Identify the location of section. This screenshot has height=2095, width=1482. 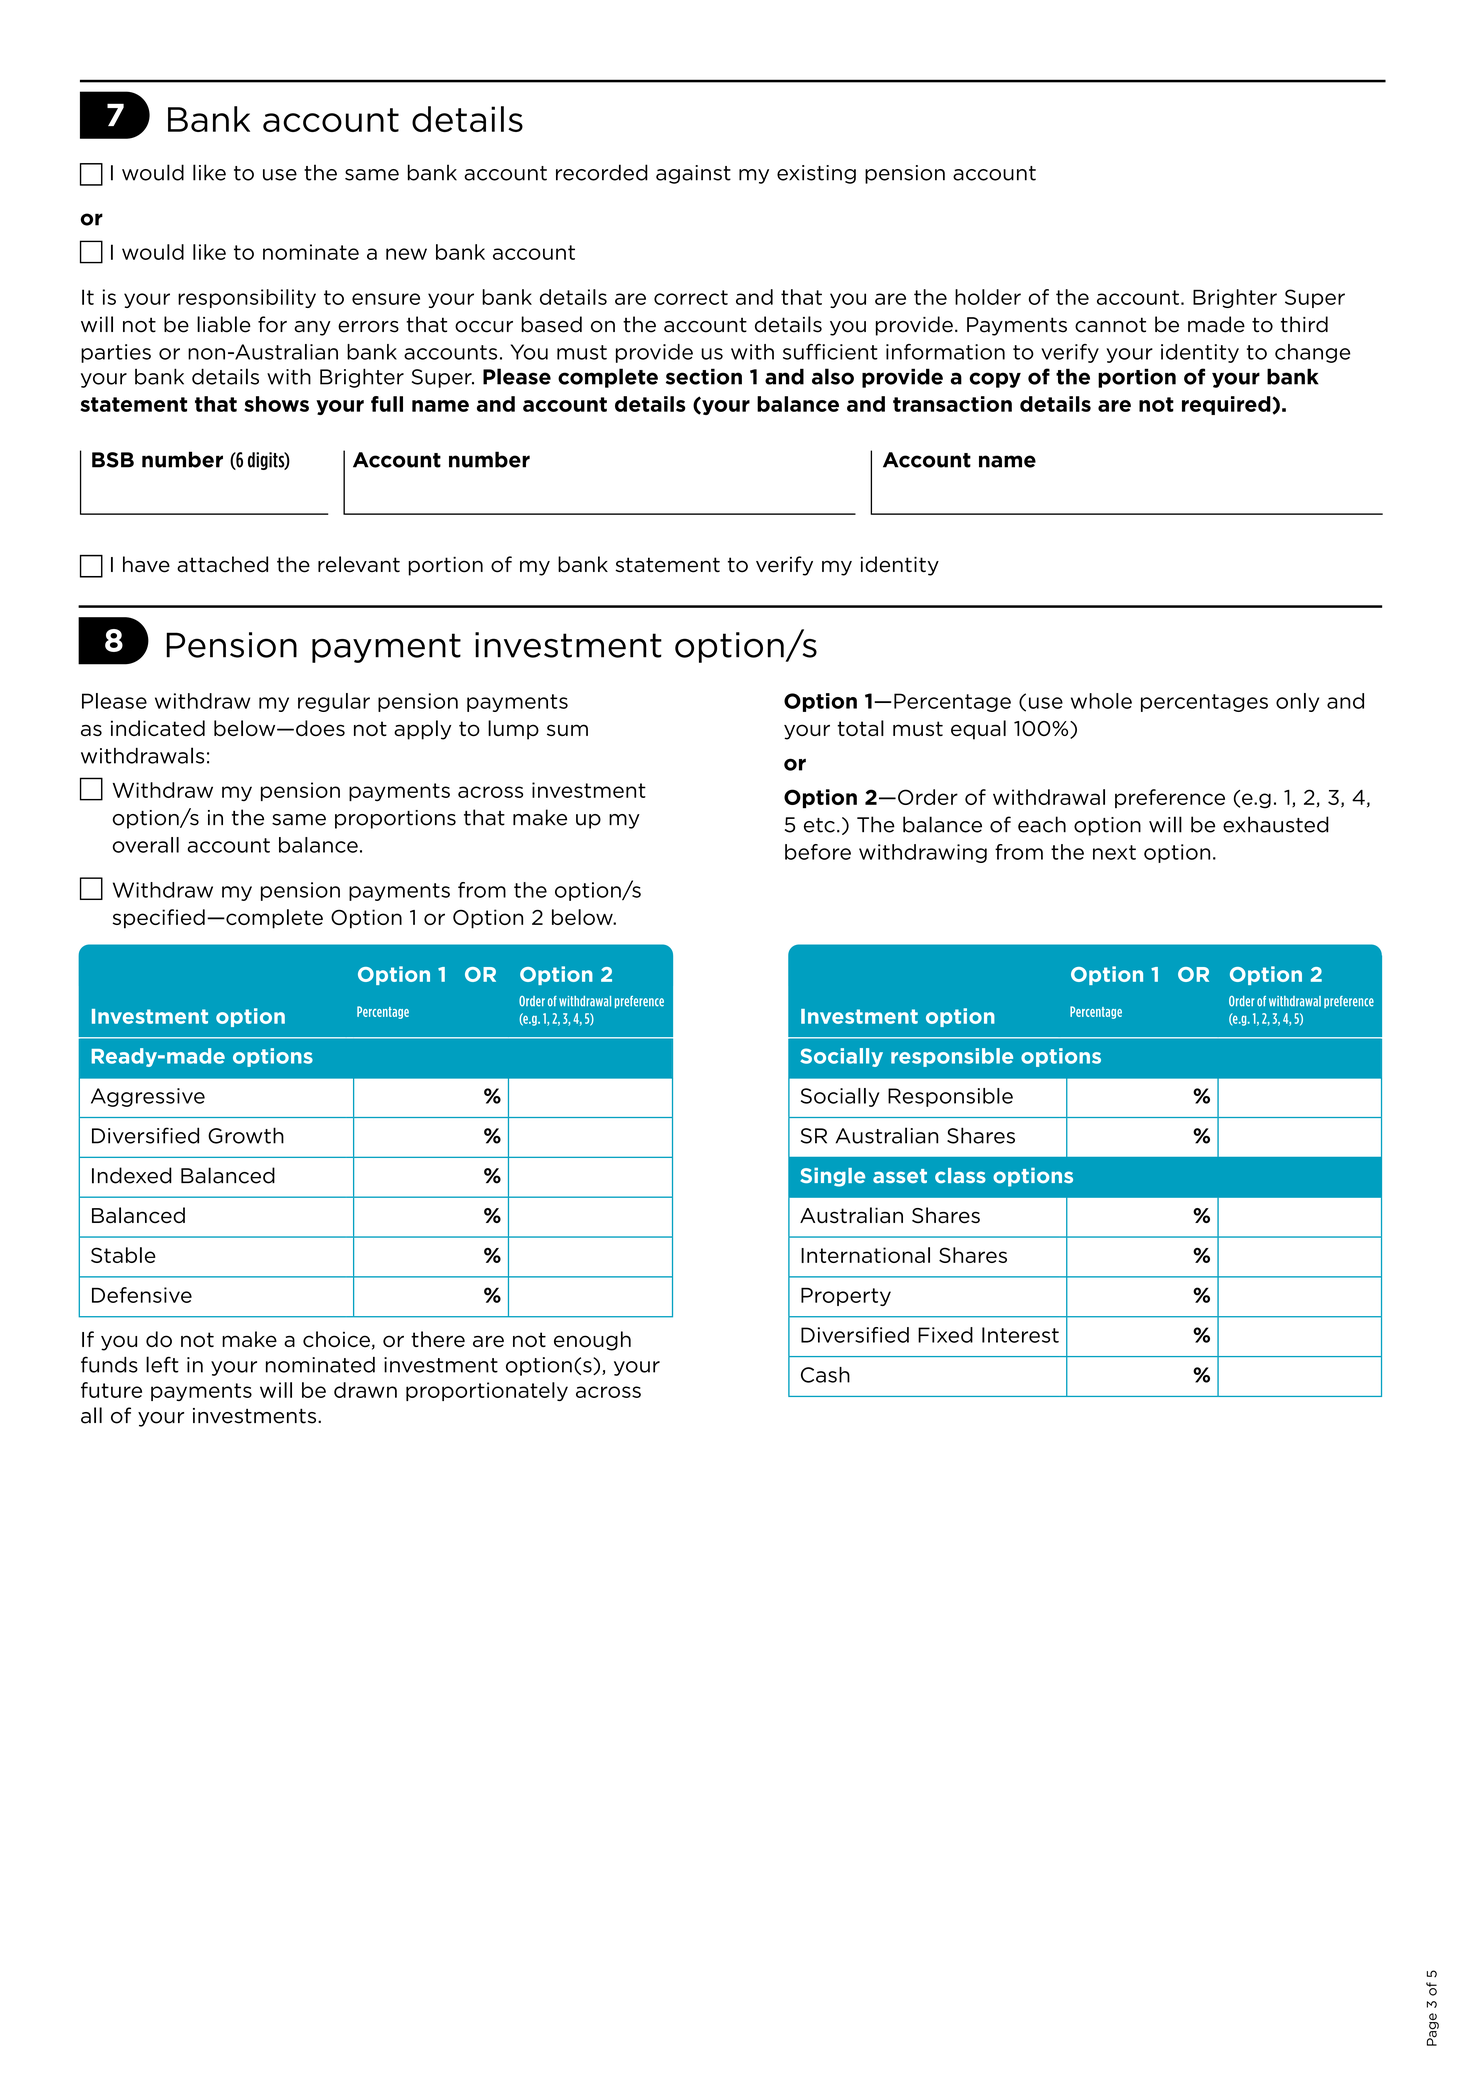
(704, 376).
